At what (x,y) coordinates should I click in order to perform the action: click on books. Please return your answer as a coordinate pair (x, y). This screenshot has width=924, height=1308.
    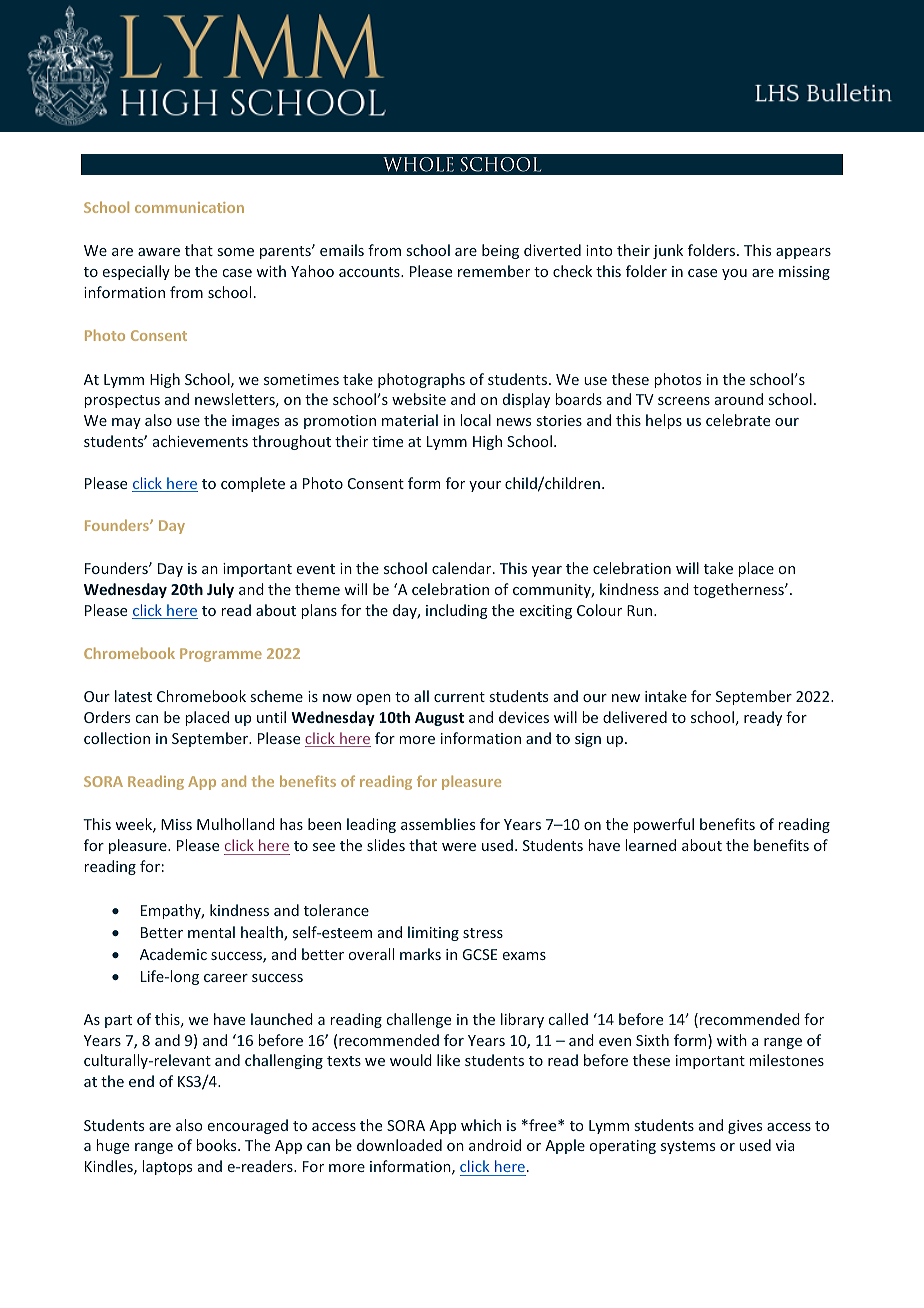
    Looking at the image, I should click on (217, 1145).
